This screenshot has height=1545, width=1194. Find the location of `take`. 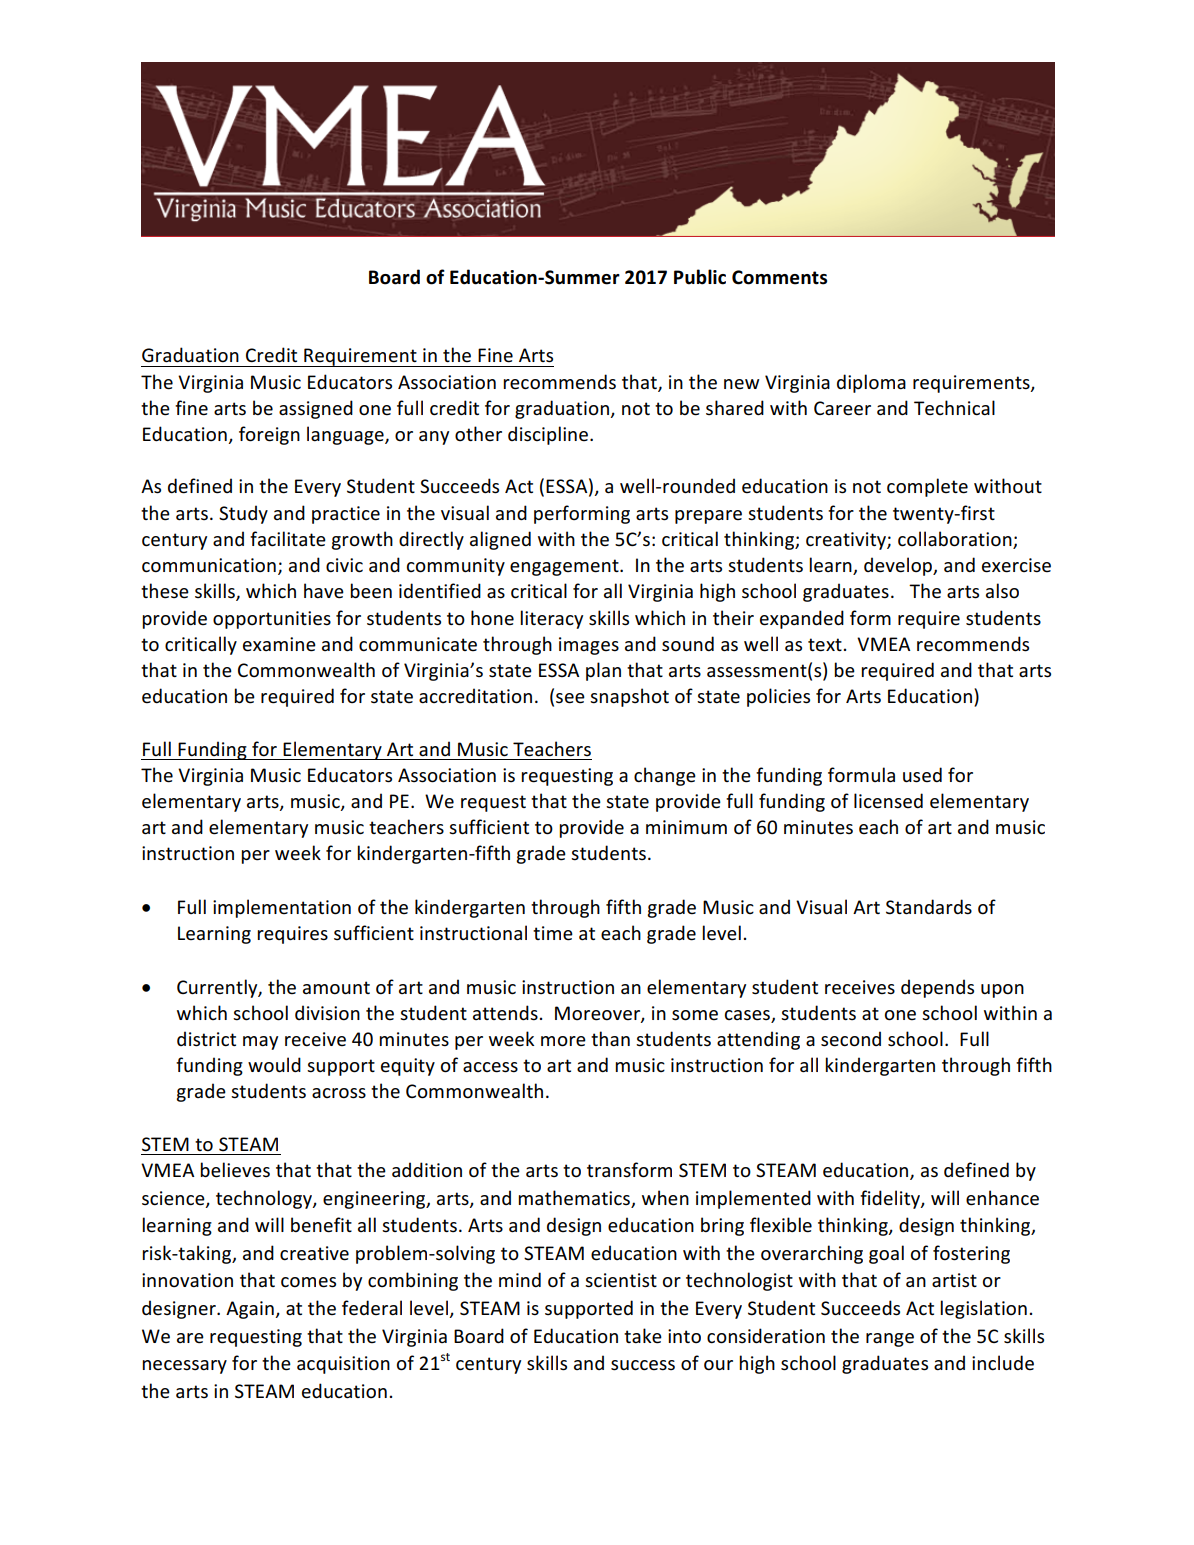

take is located at coordinates (643, 1336).
